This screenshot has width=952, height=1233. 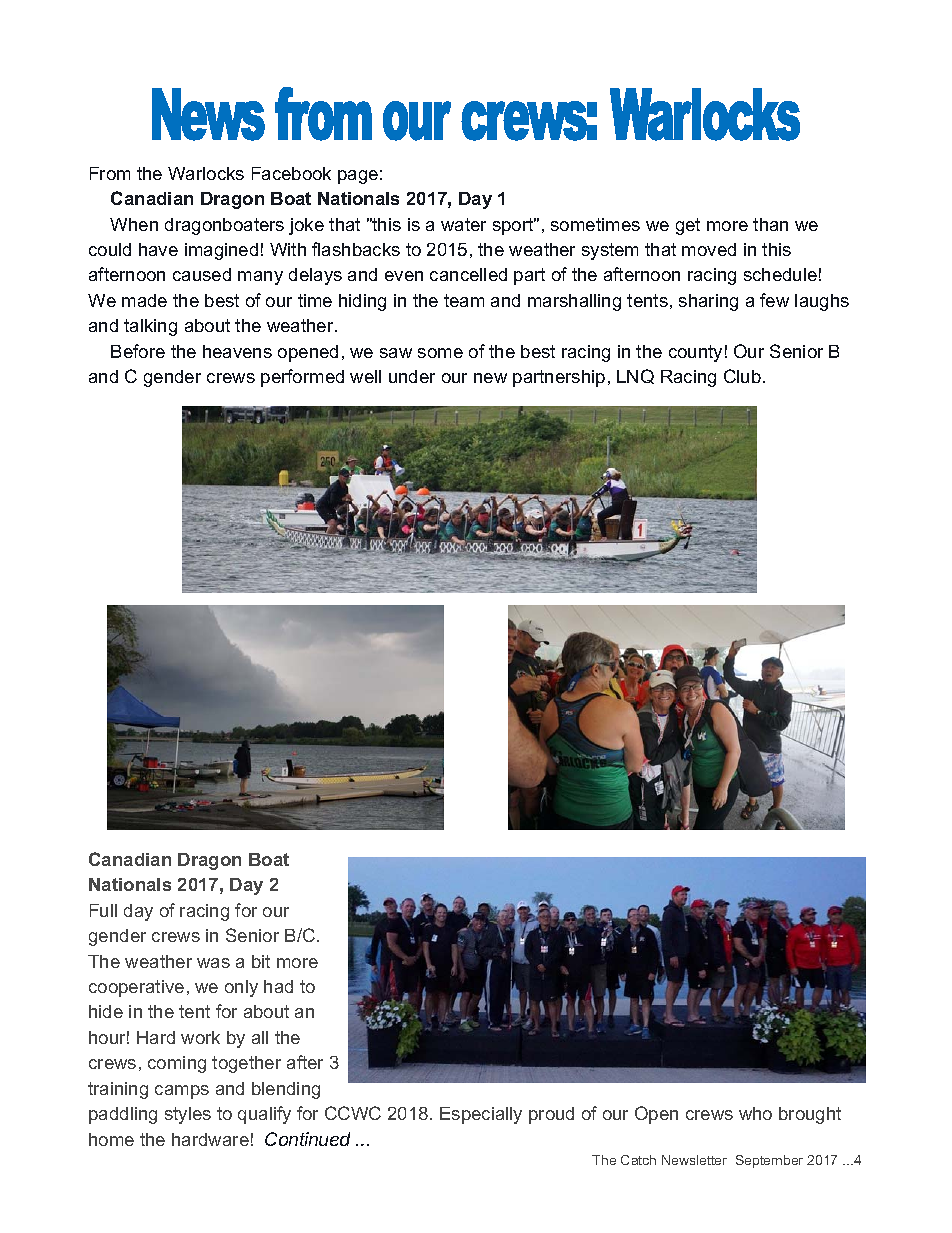 I want to click on Warlocks, so click(x=206, y=173).
